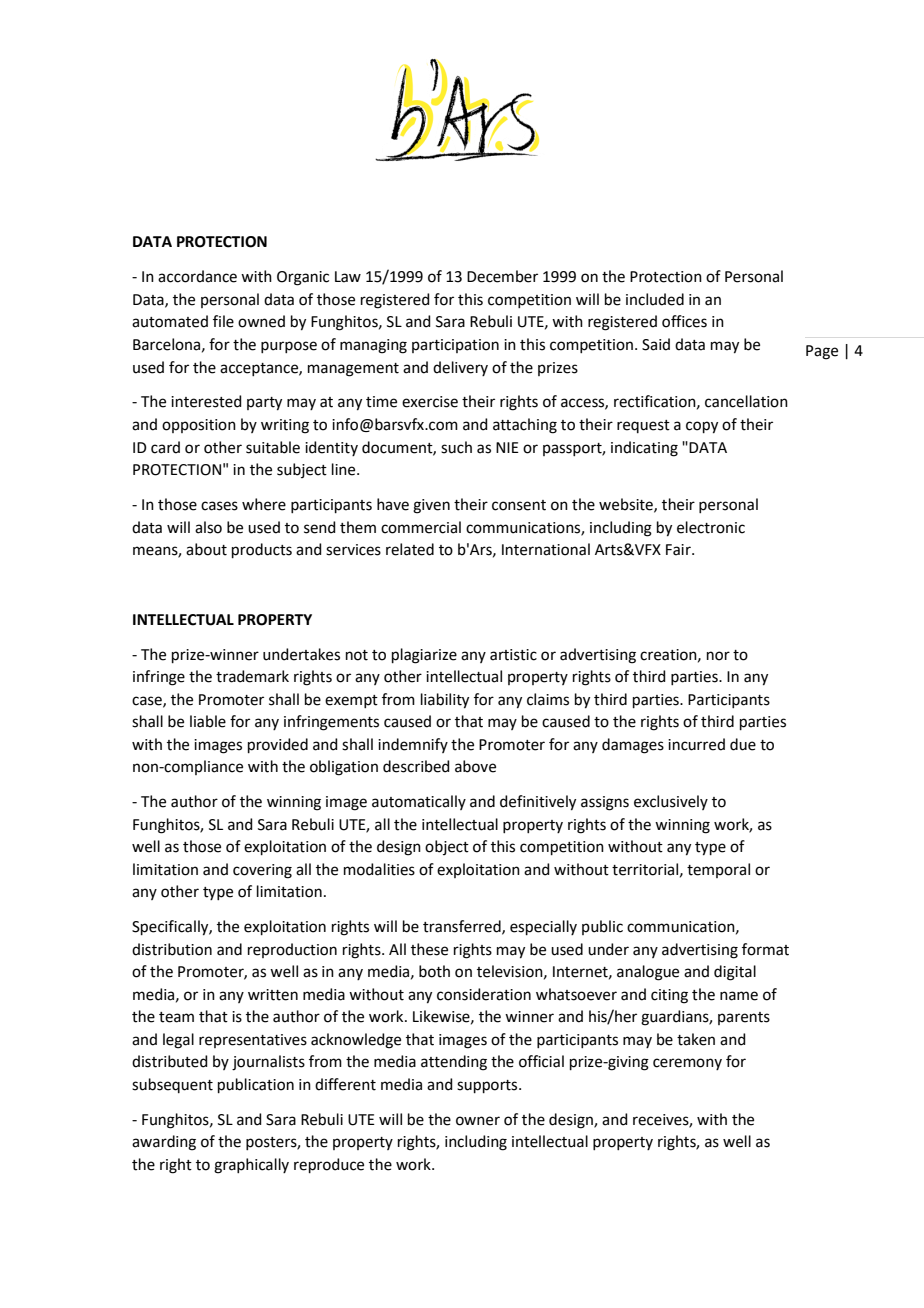 This screenshot has width=924, height=1308. I want to click on where, so click(264, 504).
